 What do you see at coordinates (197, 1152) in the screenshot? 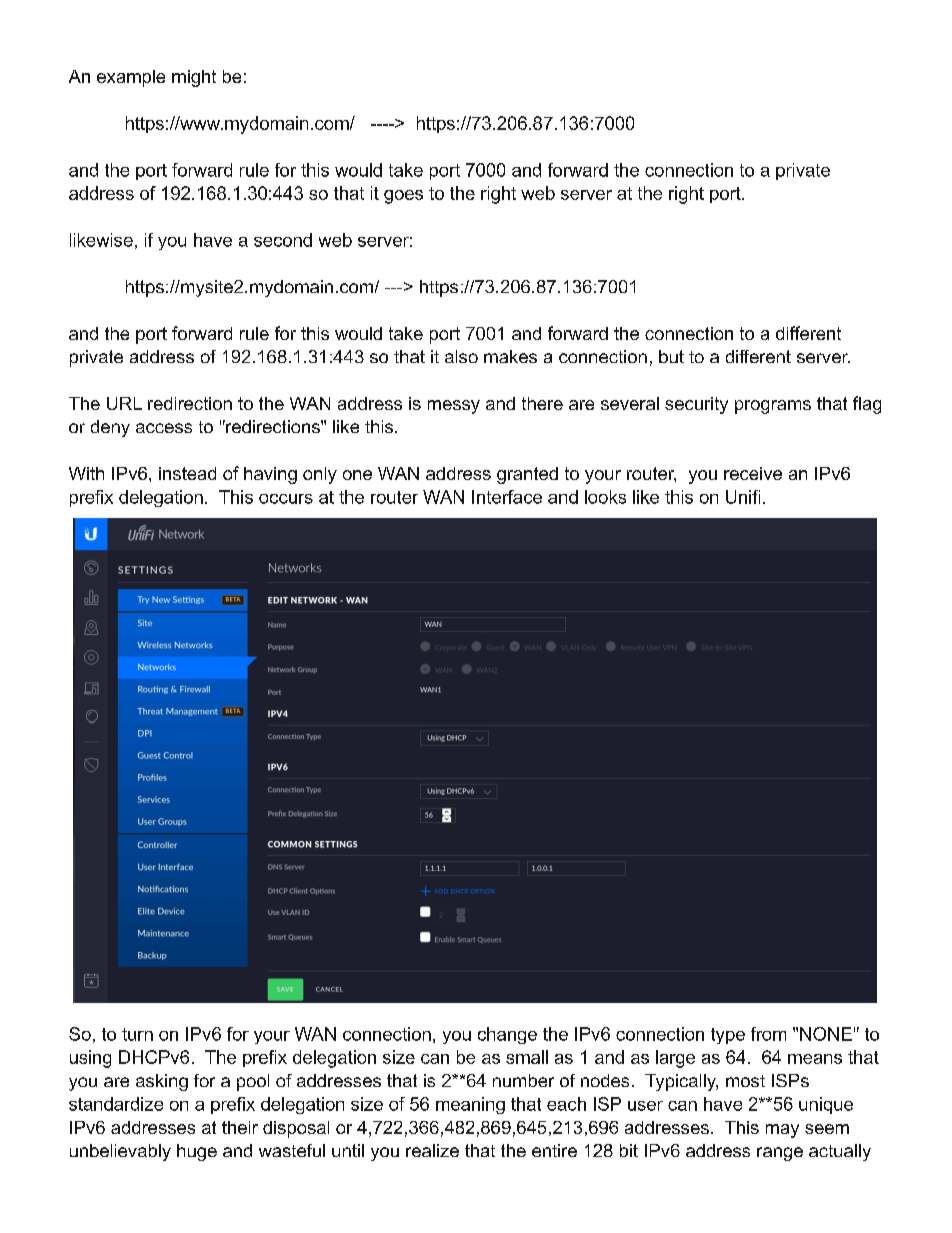
I see `huge` at bounding box center [197, 1152].
